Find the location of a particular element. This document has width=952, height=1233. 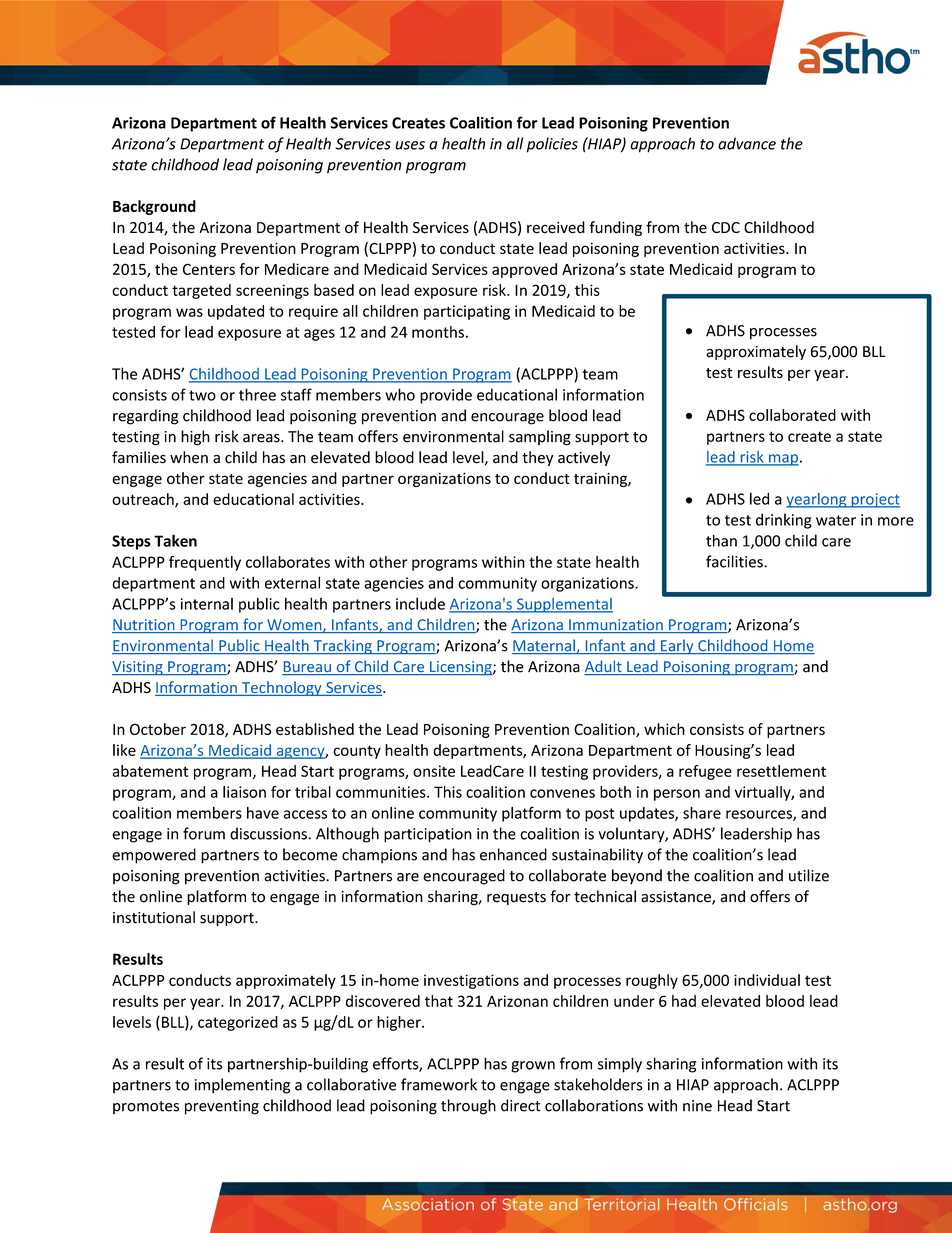

internal is located at coordinates (207, 604).
